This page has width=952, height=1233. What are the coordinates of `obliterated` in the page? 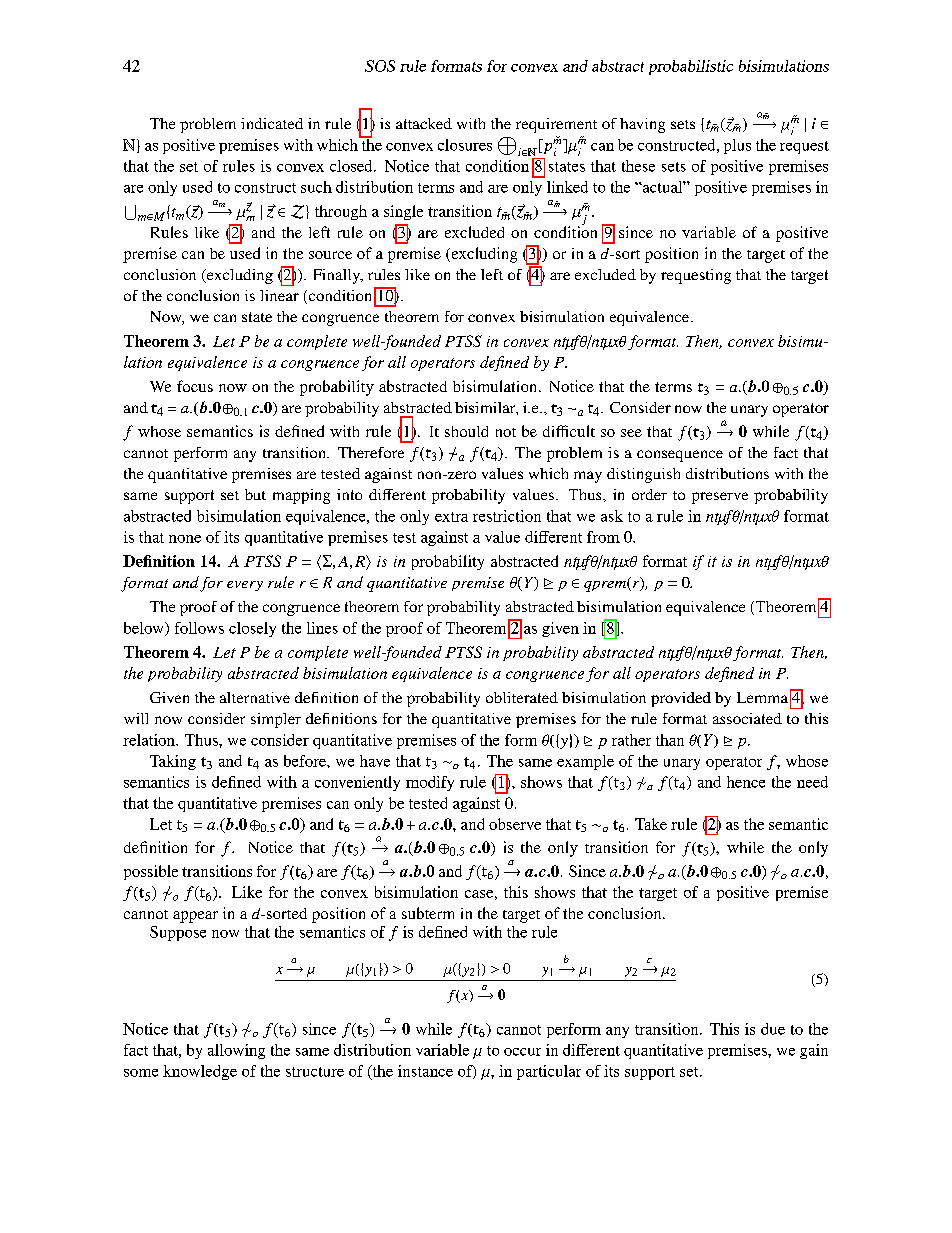 It's located at (522, 697).
